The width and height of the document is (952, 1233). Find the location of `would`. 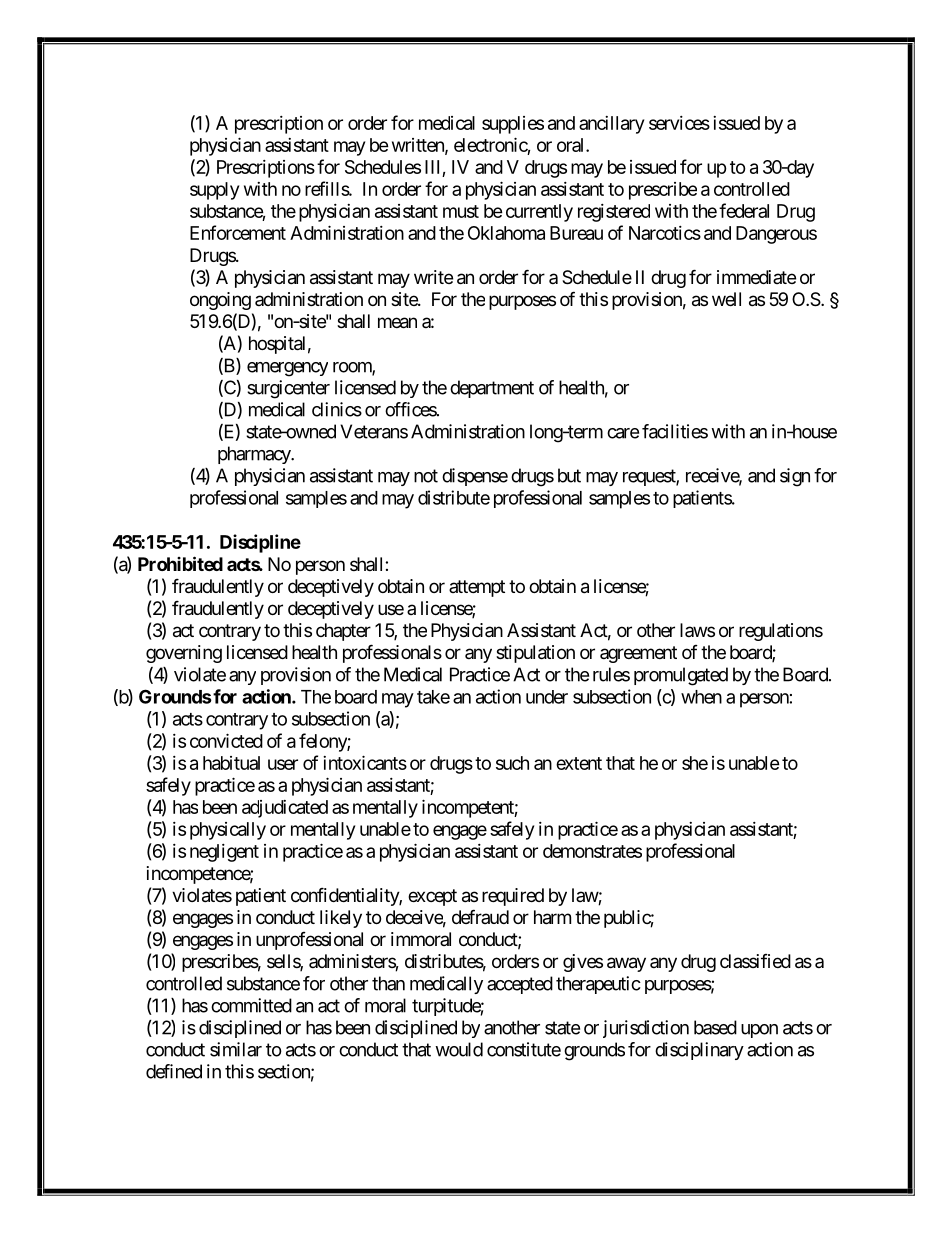

would is located at coordinates (459, 1049).
